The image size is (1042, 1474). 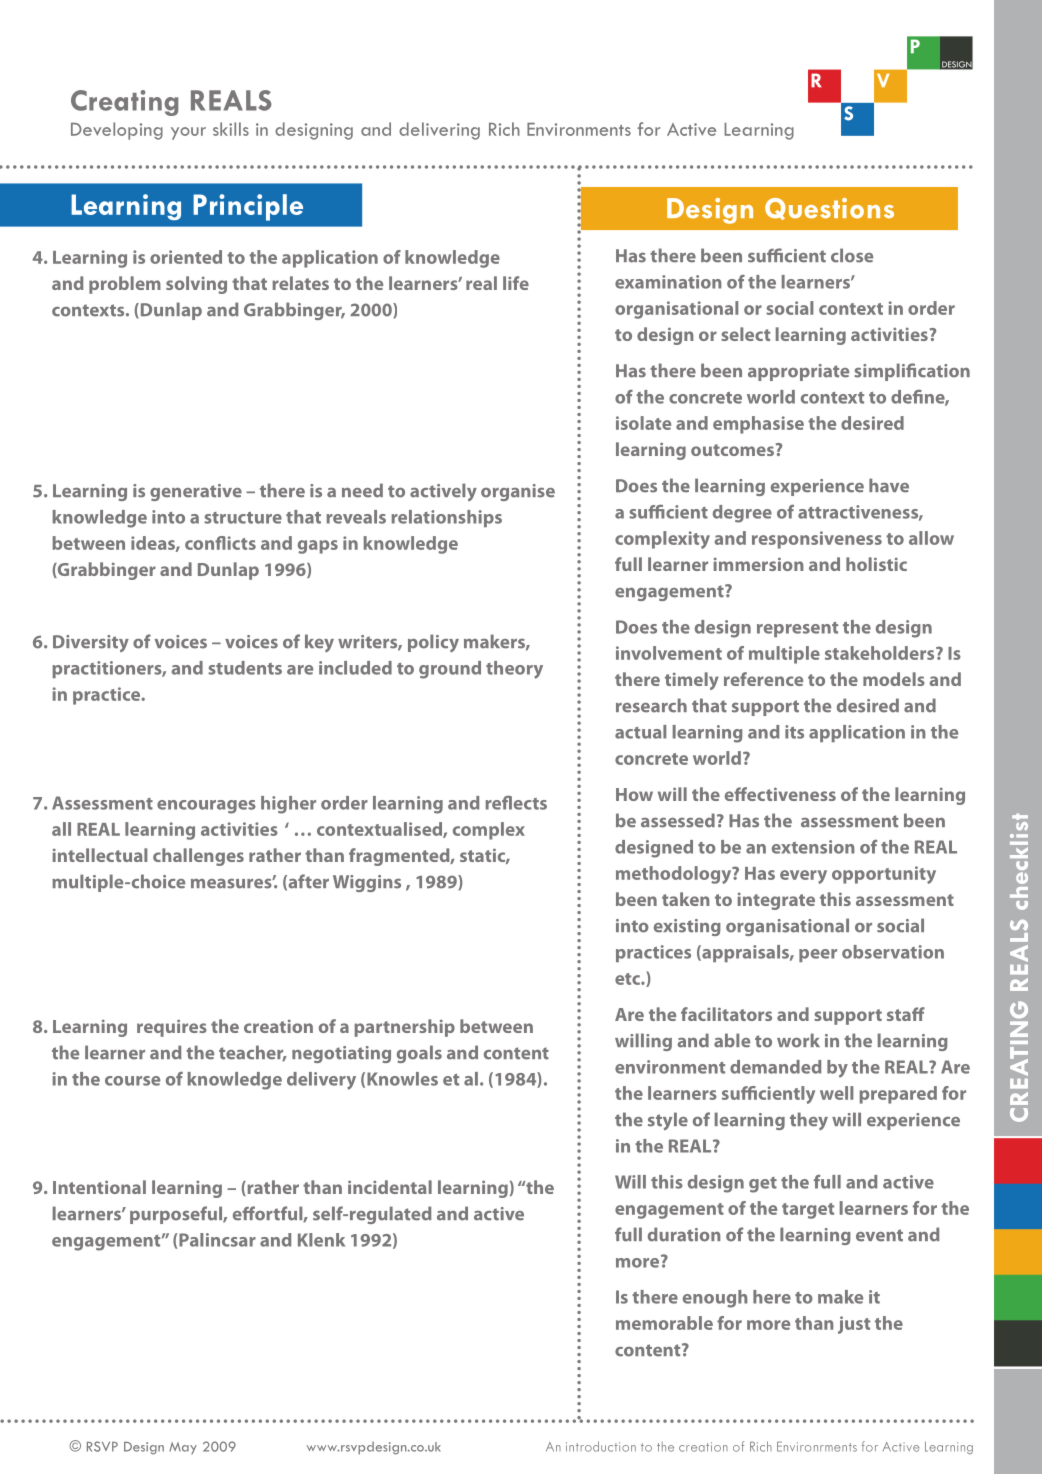 What do you see at coordinates (188, 133) in the document?
I see `your` at bounding box center [188, 133].
